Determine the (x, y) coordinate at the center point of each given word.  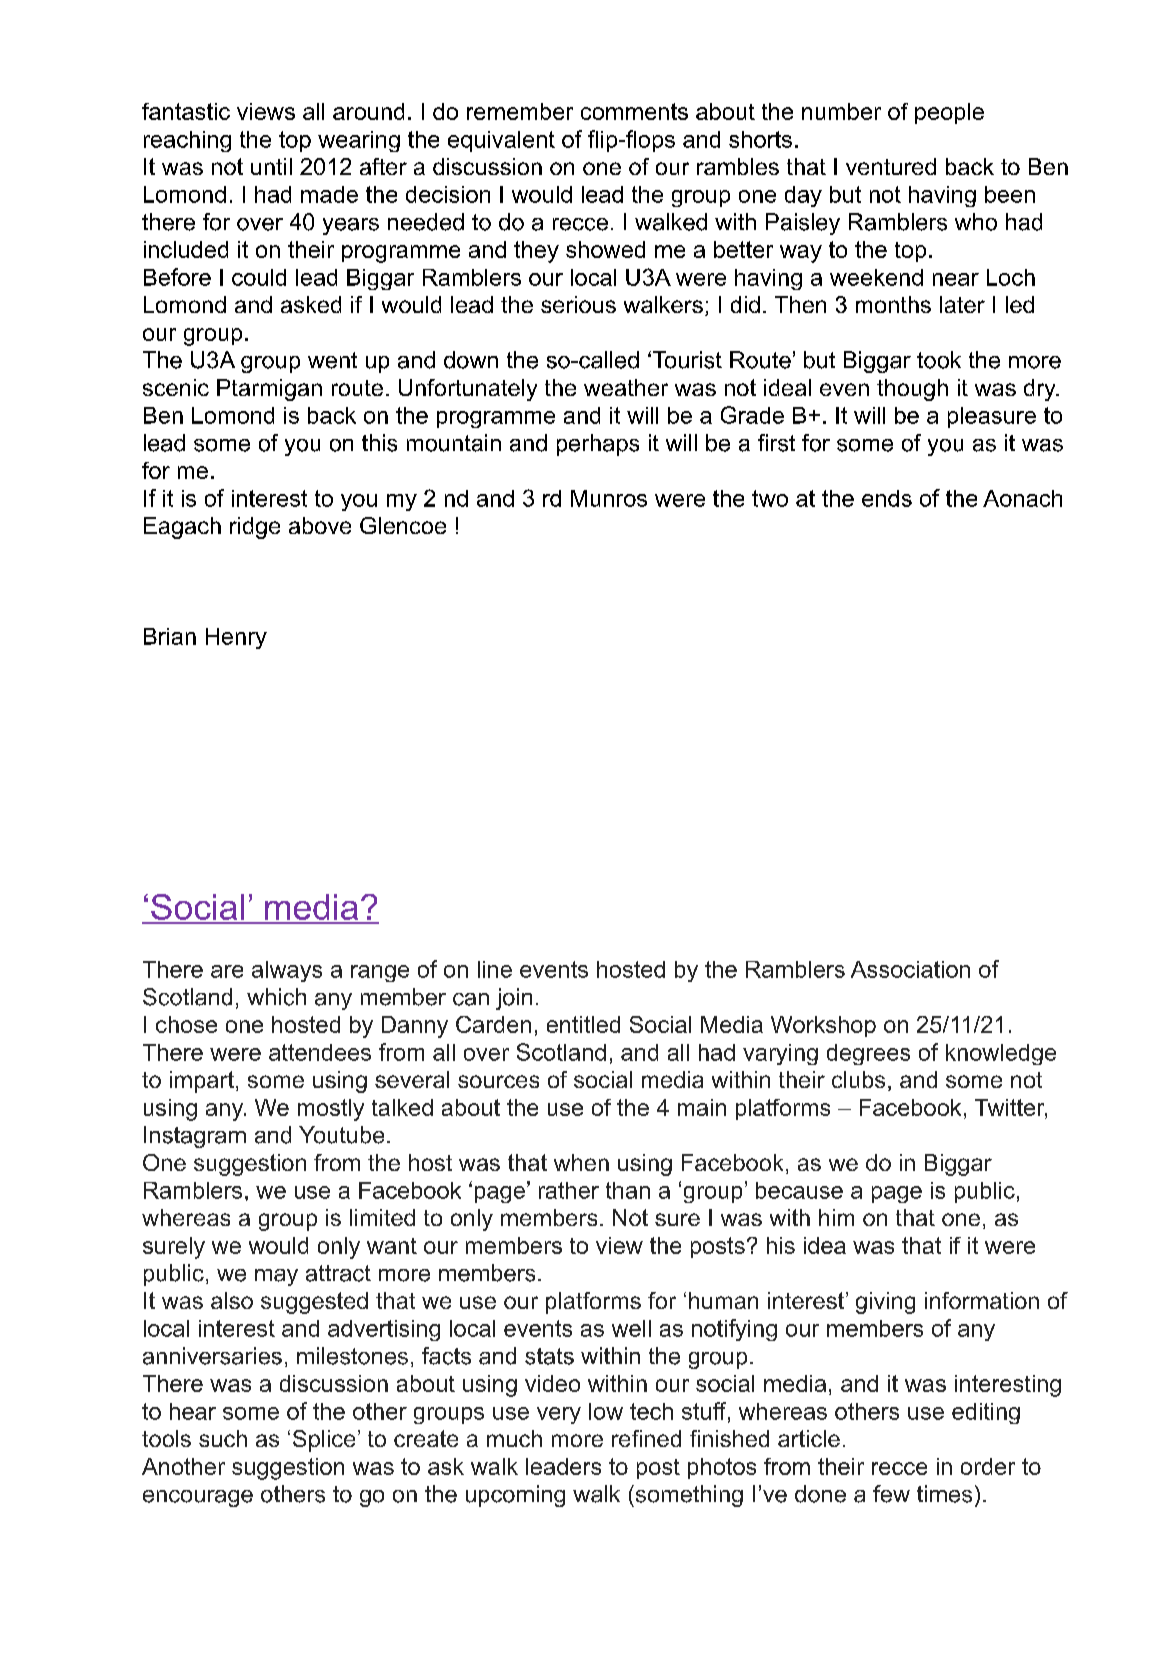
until (271, 166)
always (287, 971)
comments (634, 111)
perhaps (598, 445)
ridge (255, 528)
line (495, 969)
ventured (891, 166)
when (581, 1162)
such (223, 1438)
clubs (858, 1079)
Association (910, 969)
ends (887, 498)
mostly (331, 1110)
